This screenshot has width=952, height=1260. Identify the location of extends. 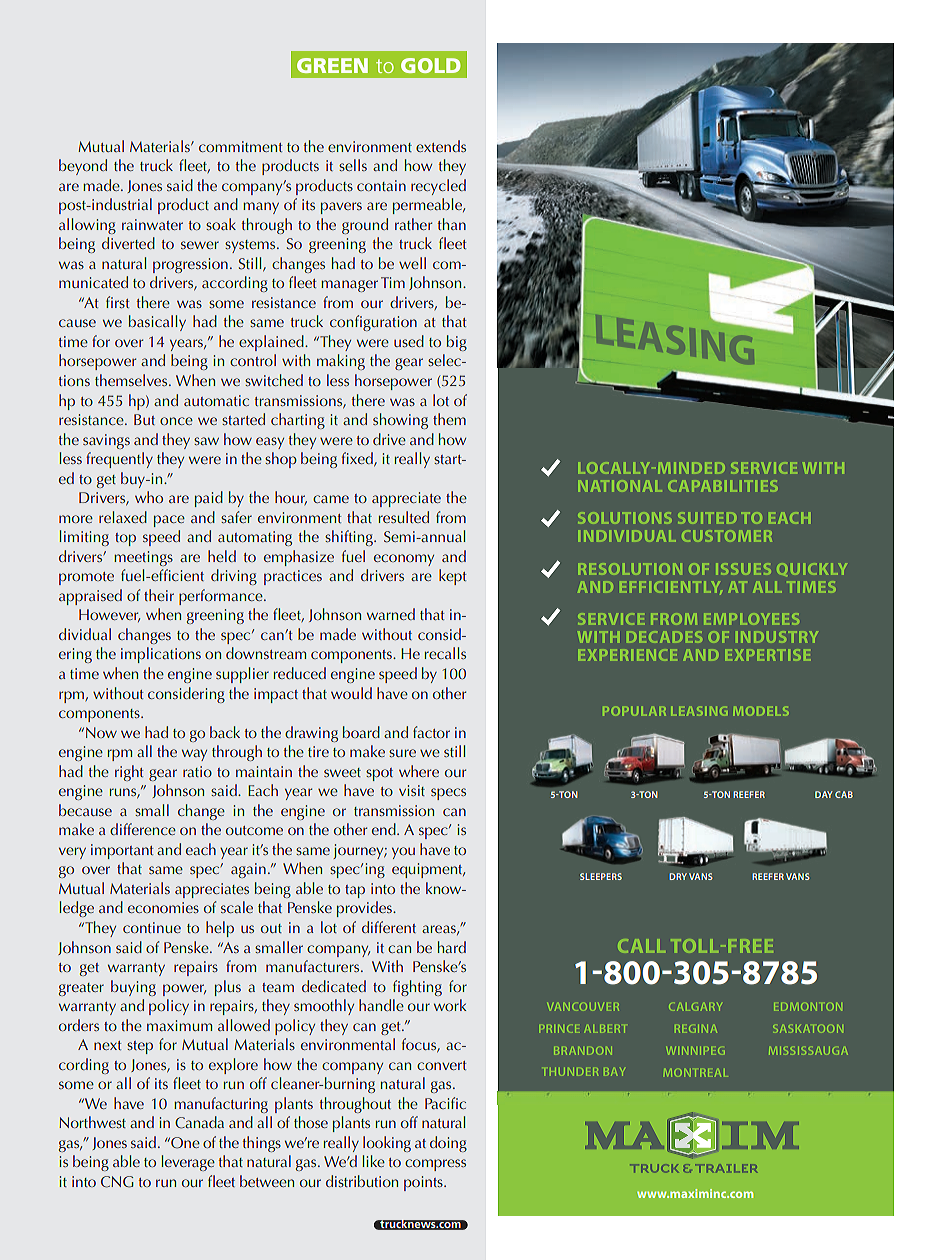
(441, 146).
